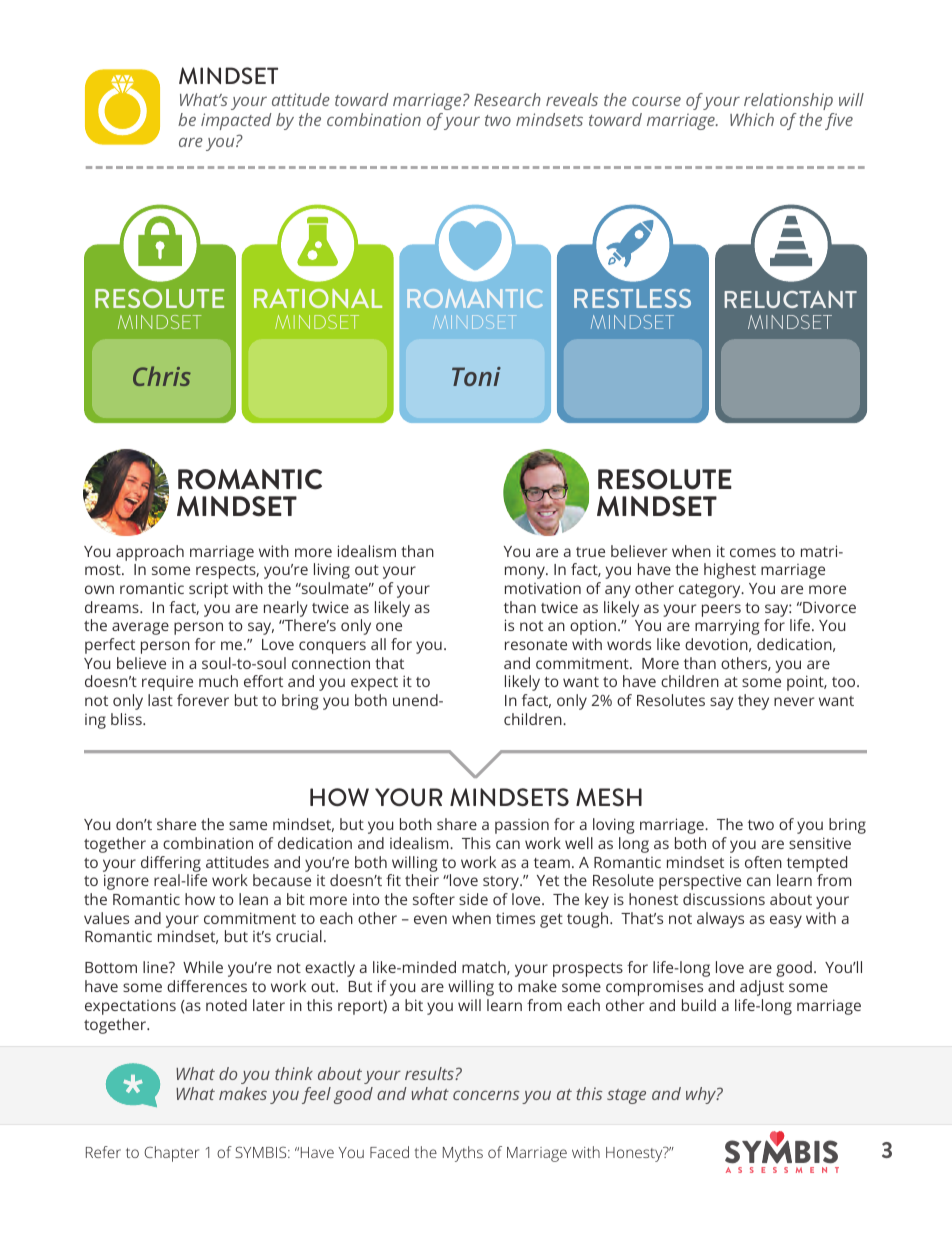  What do you see at coordinates (171, 1154) in the page?
I see `Chapter` at bounding box center [171, 1154].
